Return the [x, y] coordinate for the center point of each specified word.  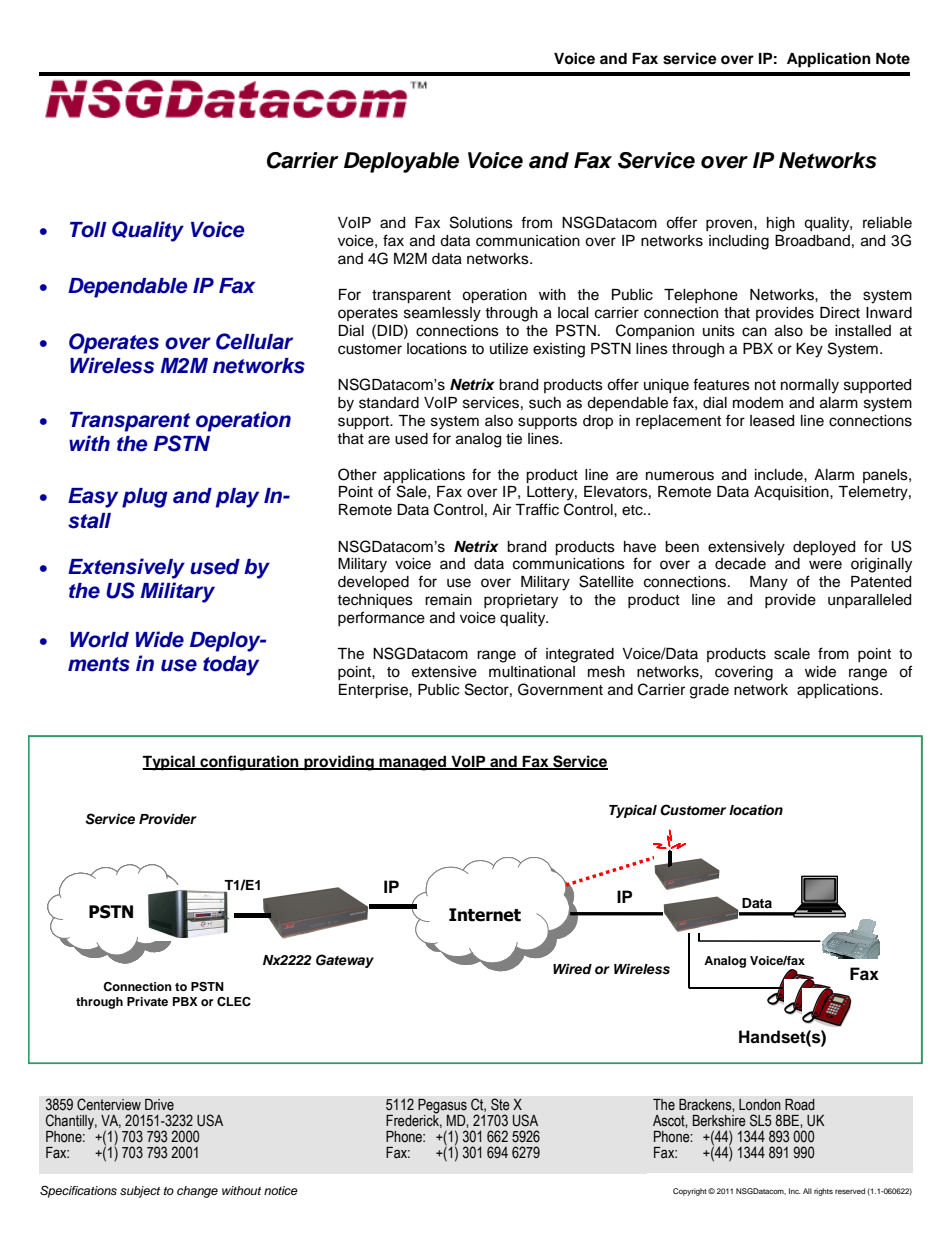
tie [514, 439]
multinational [532, 672]
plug [145, 498]
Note [893, 59]
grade [709, 691]
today [231, 666]
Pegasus [442, 1106]
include [780, 475]
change [197, 1192]
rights [823, 1192]
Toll [88, 230]
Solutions [481, 222]
